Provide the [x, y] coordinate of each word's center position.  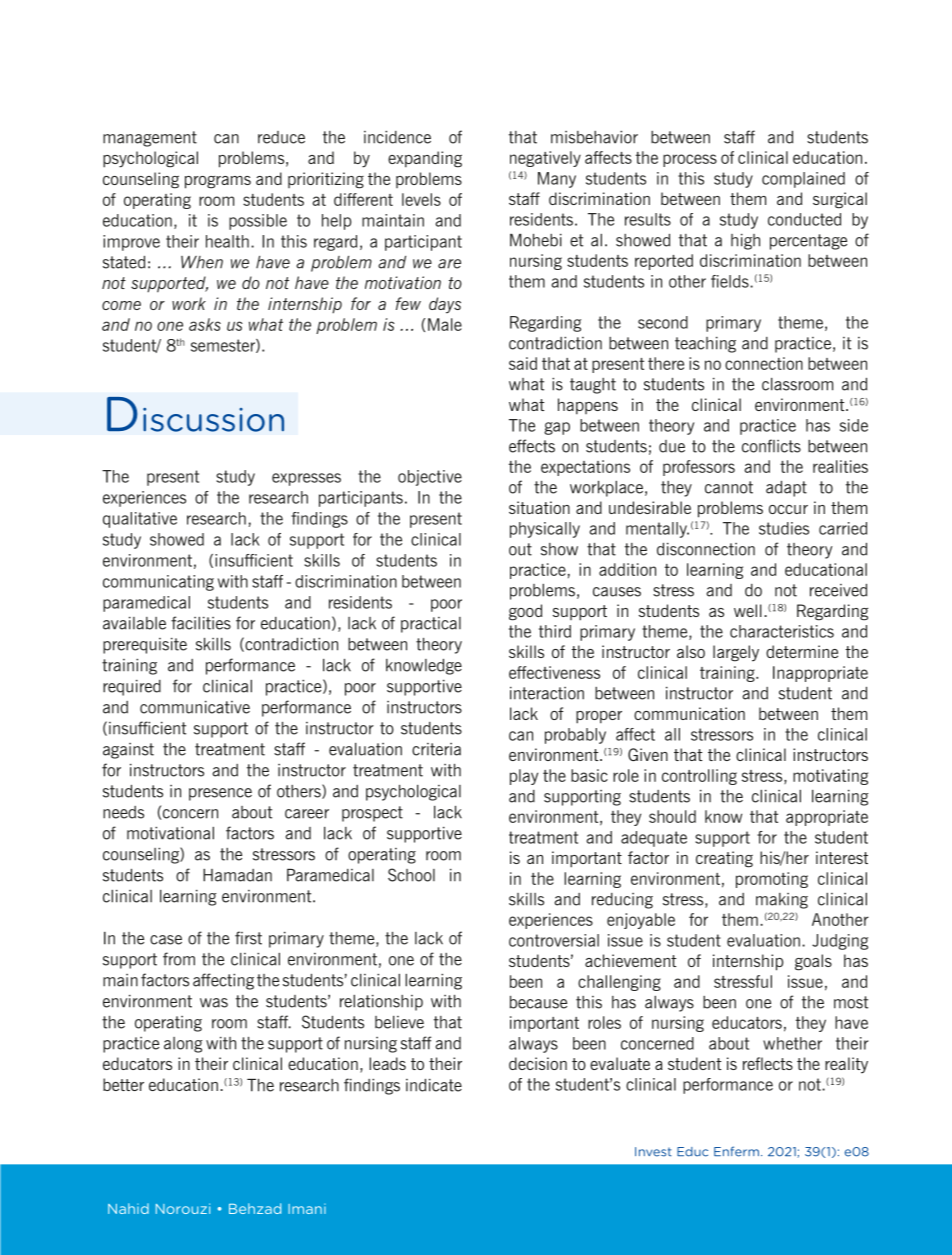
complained [803, 180]
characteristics [782, 631]
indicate [434, 1085]
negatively [545, 159]
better [123, 1084]
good [525, 612]
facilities [201, 623]
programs [218, 182]
